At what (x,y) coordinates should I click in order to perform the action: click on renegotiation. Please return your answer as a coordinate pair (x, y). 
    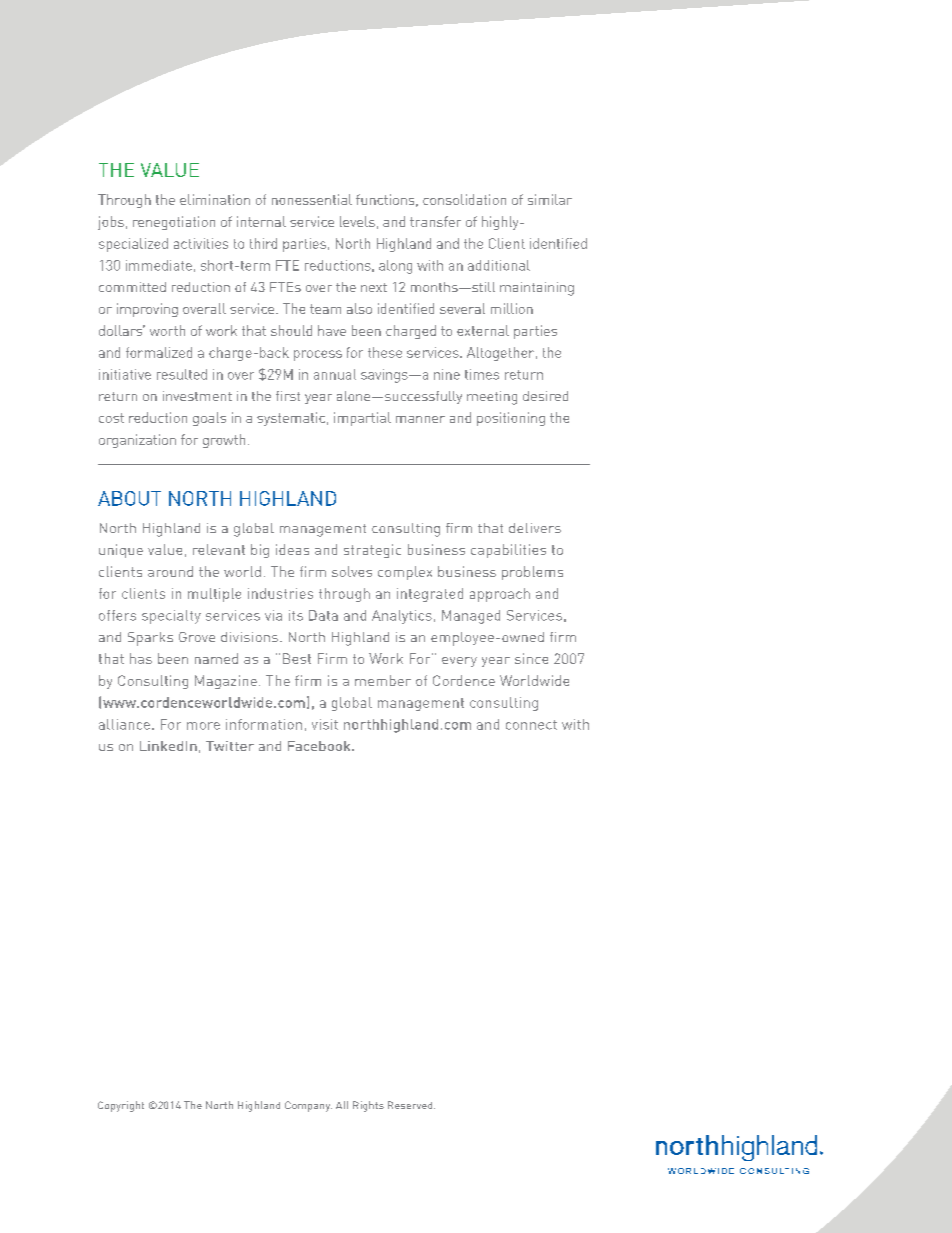
    Looking at the image, I should click on (174, 223).
